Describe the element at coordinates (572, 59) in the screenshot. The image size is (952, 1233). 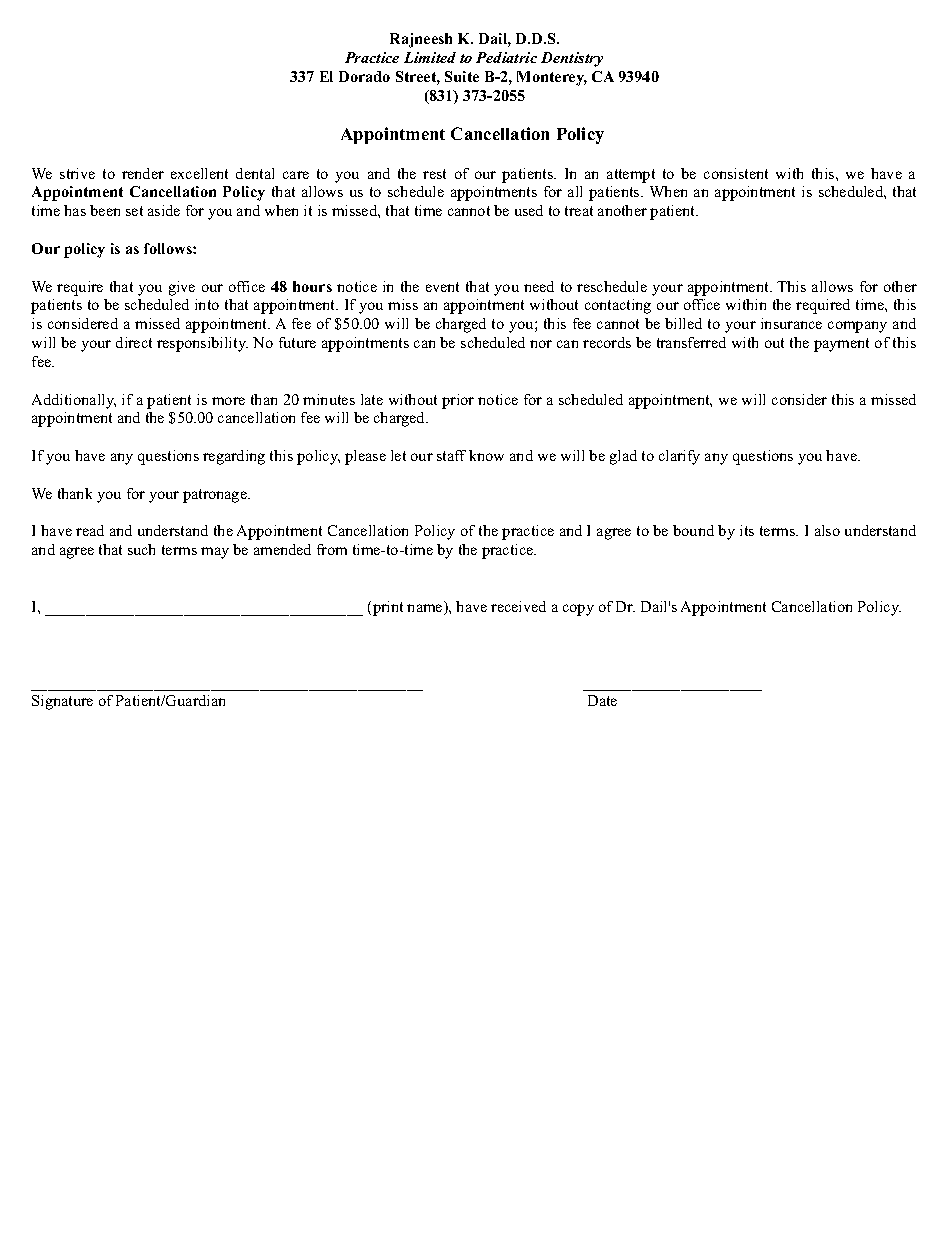
I see `Dentistry` at that location.
